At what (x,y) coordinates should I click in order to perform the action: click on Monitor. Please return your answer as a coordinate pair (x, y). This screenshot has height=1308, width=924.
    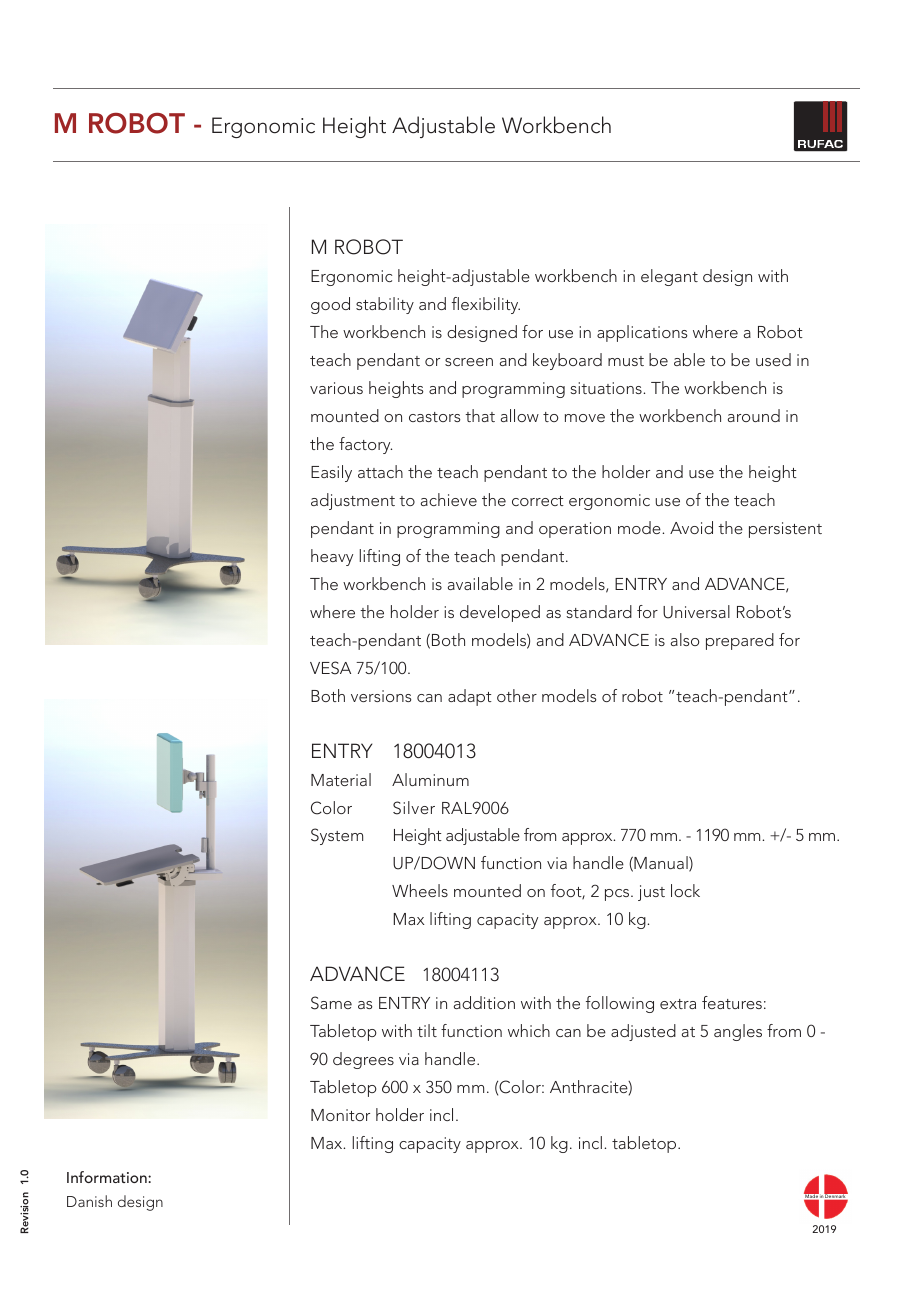
    Looking at the image, I should click on (340, 1115).
